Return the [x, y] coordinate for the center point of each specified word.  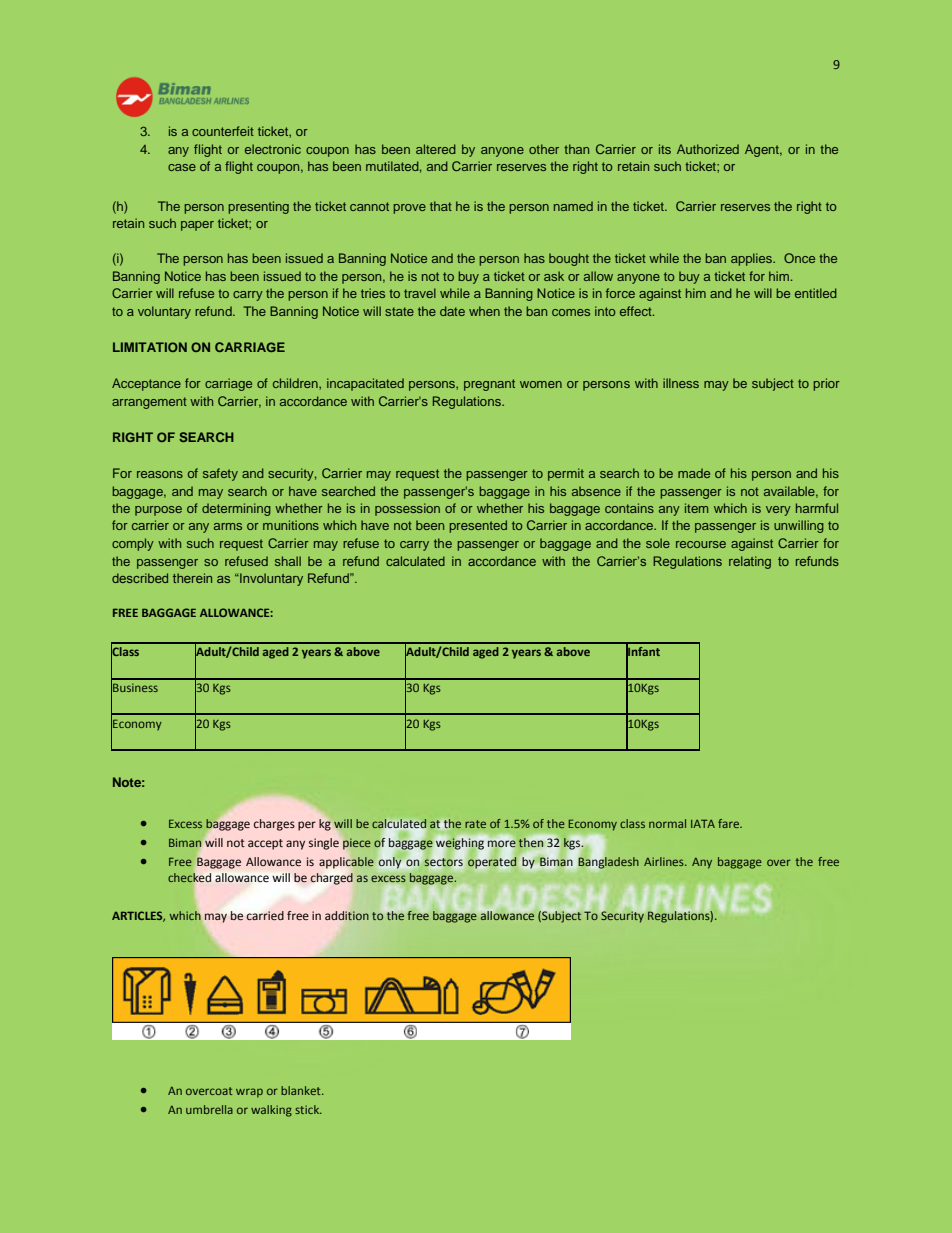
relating [750, 562]
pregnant [489, 385]
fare [730, 823]
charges [274, 825]
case [182, 167]
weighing [460, 843]
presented [478, 526]
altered [436, 149]
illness [681, 383]
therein [192, 578]
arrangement [149, 403]
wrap [249, 1093]
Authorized [708, 149]
